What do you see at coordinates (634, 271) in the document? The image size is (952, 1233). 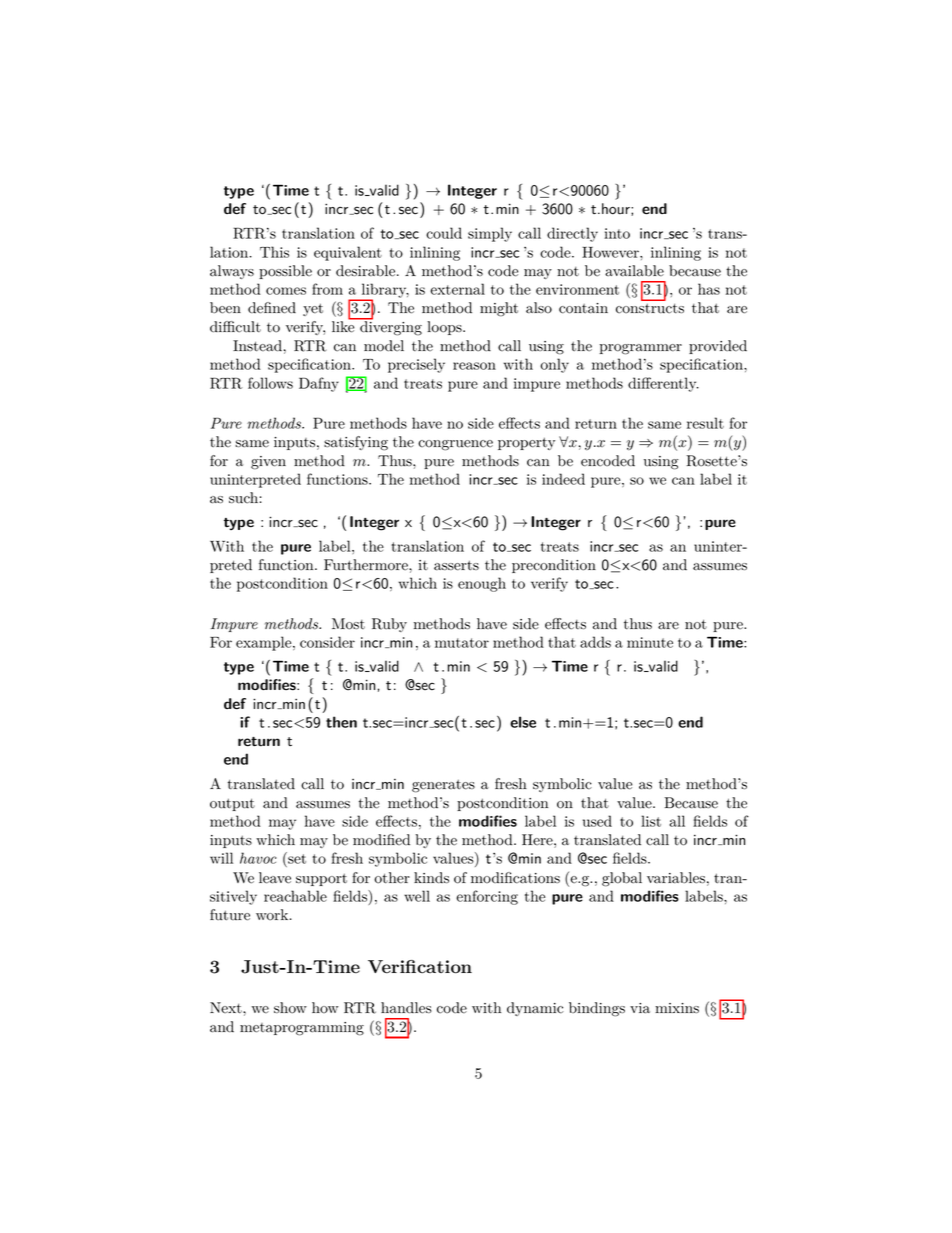 I see `available` at bounding box center [634, 271].
